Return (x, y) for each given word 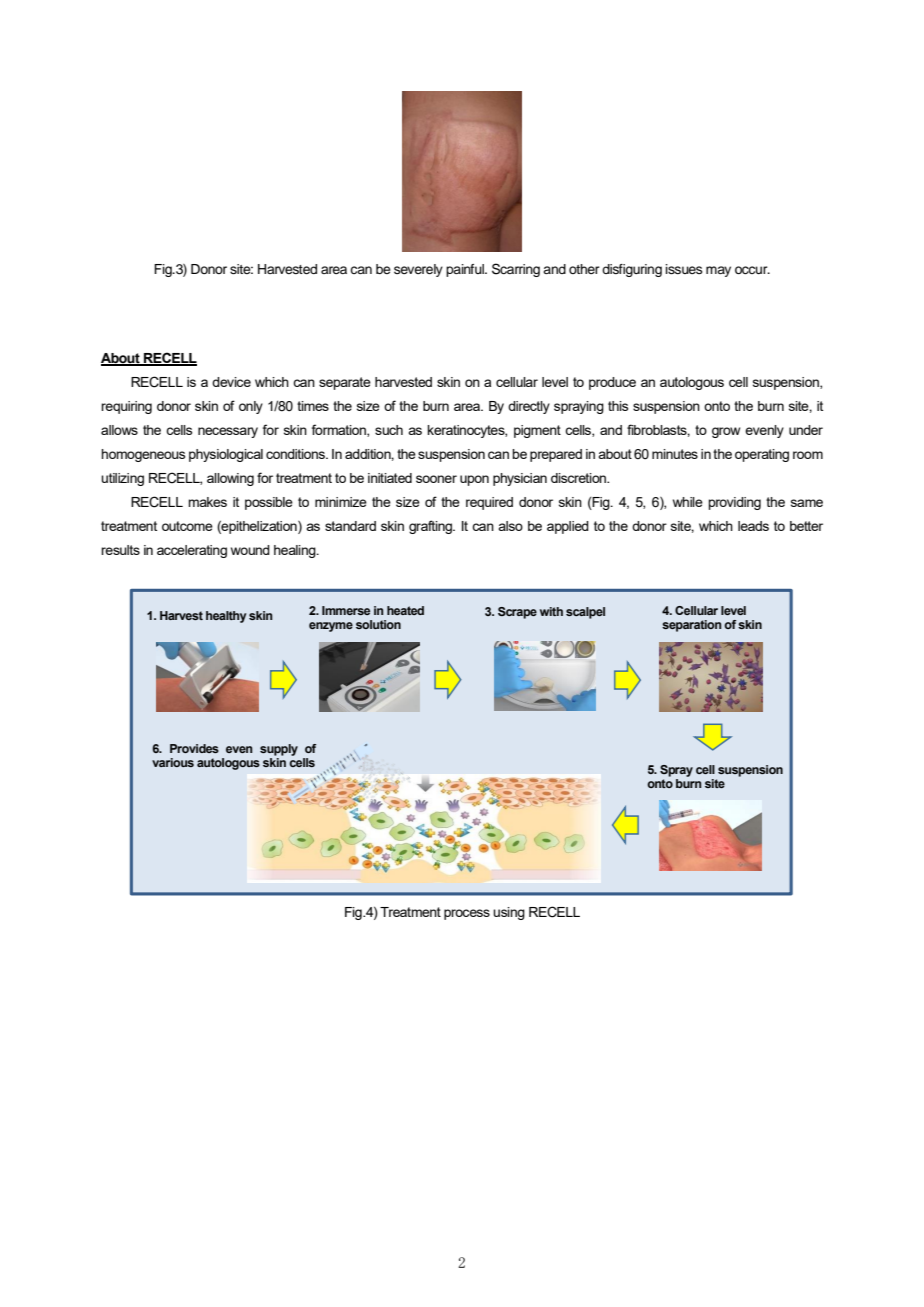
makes (207, 502)
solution (378, 624)
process (467, 914)
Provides (194, 748)
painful (466, 270)
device (231, 382)
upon (474, 480)
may (718, 271)
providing (734, 503)
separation (691, 626)
